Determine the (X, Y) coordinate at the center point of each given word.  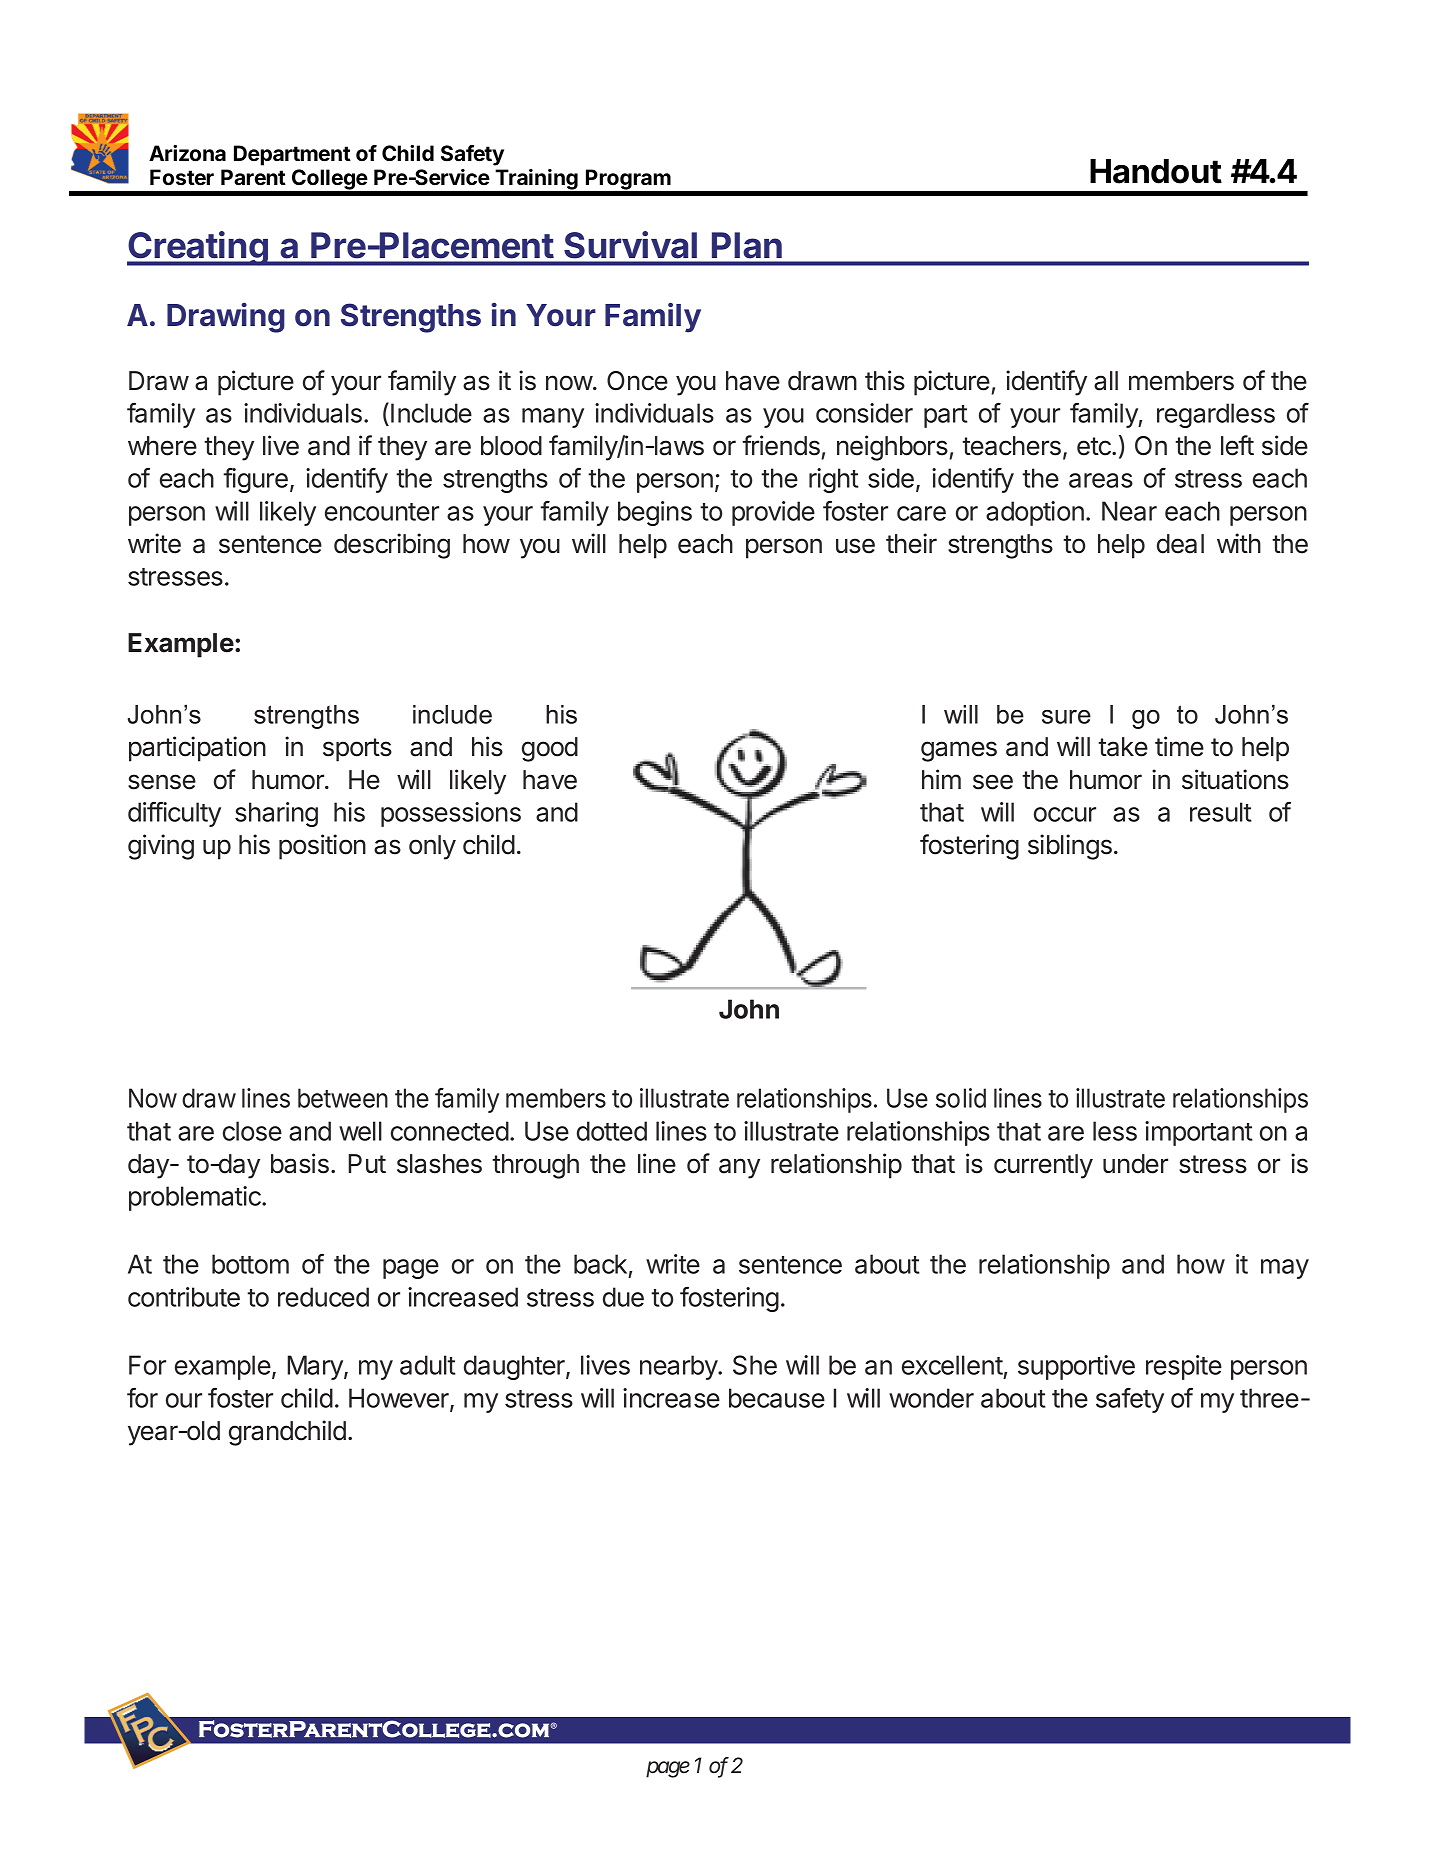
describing (392, 546)
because (777, 1398)
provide (773, 513)
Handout (1156, 171)
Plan (747, 245)
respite (1184, 1367)
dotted (612, 1131)
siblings (1070, 847)
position (322, 847)
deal (1180, 544)
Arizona (187, 153)
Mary (316, 1367)
